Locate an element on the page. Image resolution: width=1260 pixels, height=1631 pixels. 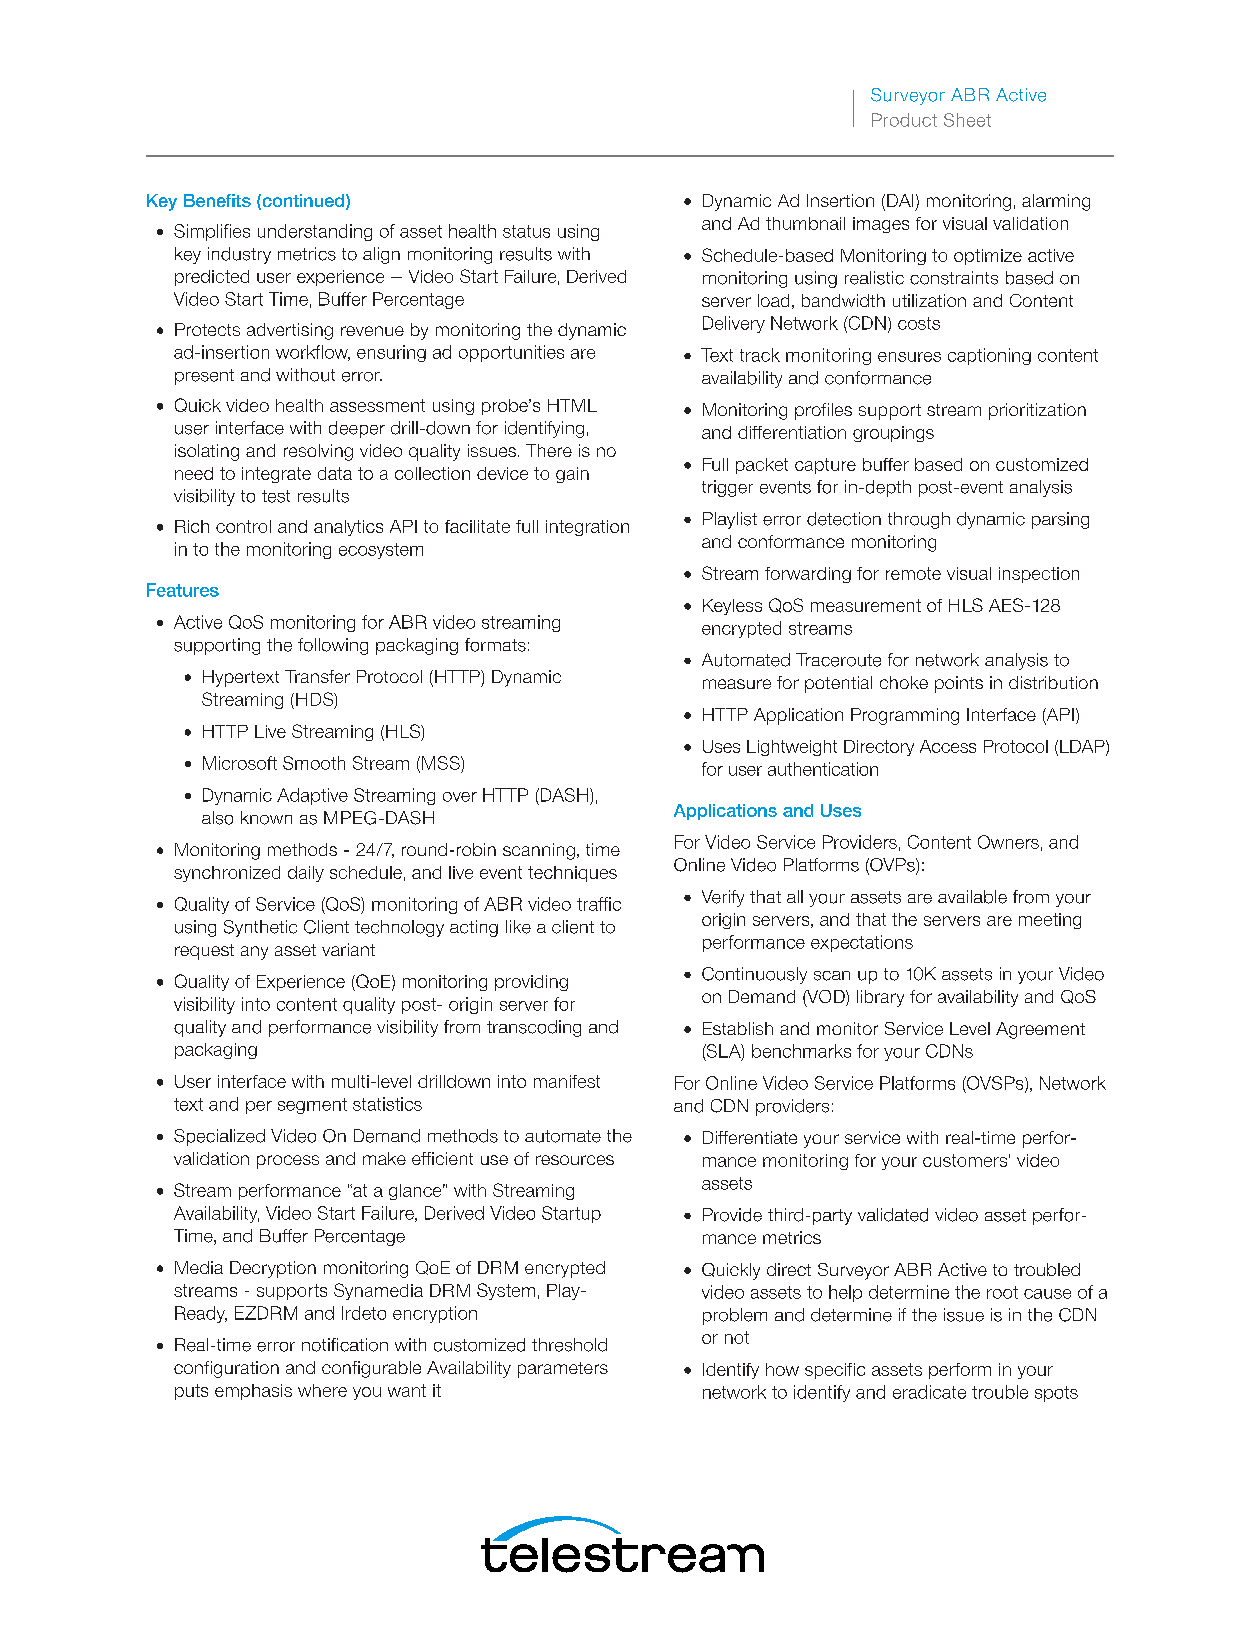
eradicate is located at coordinates (929, 1392).
